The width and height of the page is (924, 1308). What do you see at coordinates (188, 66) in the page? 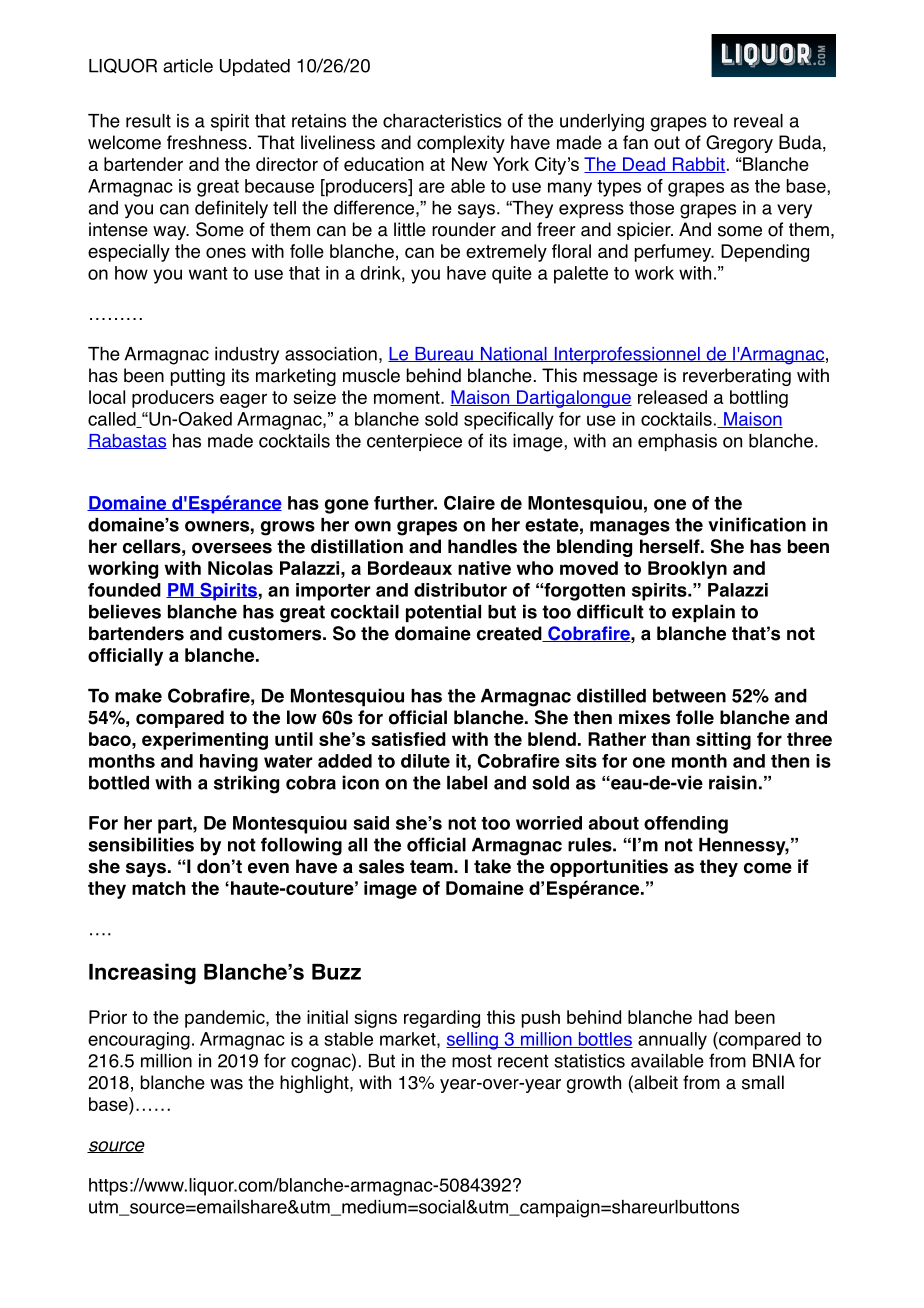
I see `article` at bounding box center [188, 66].
